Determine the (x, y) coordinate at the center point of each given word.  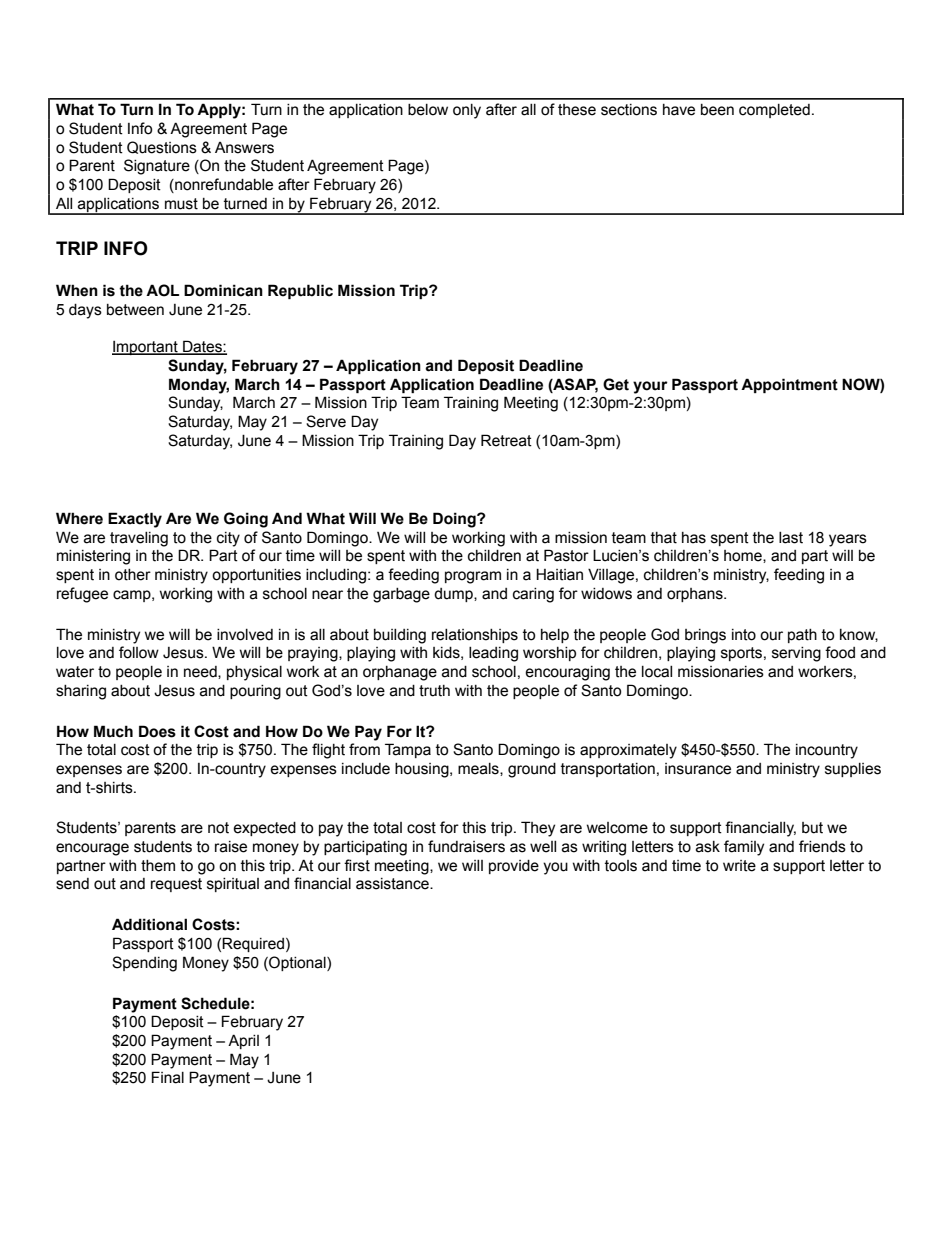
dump (454, 595)
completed (774, 111)
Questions (162, 147)
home (744, 556)
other (133, 575)
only (467, 111)
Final (168, 1077)
